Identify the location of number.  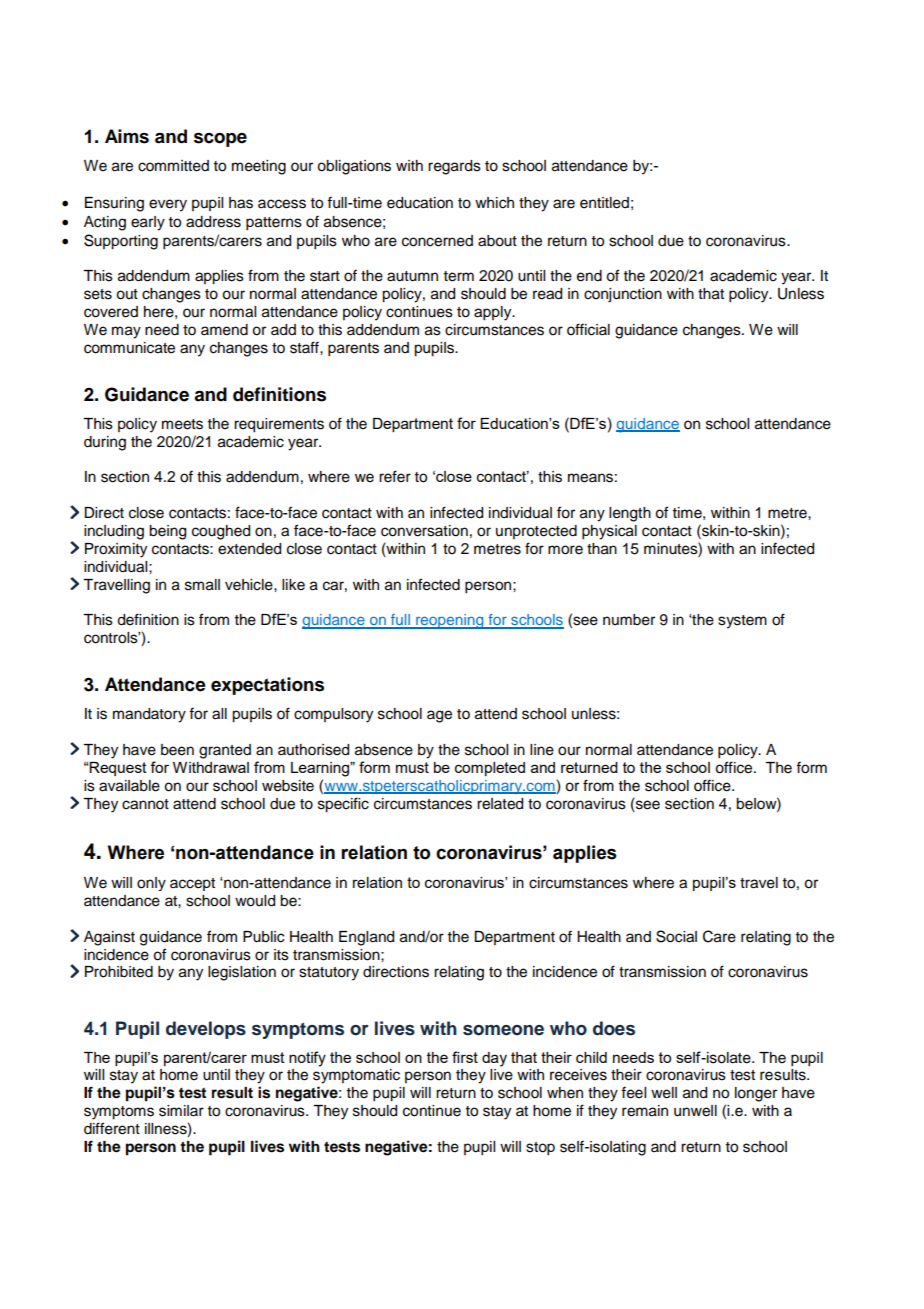
(629, 620).
